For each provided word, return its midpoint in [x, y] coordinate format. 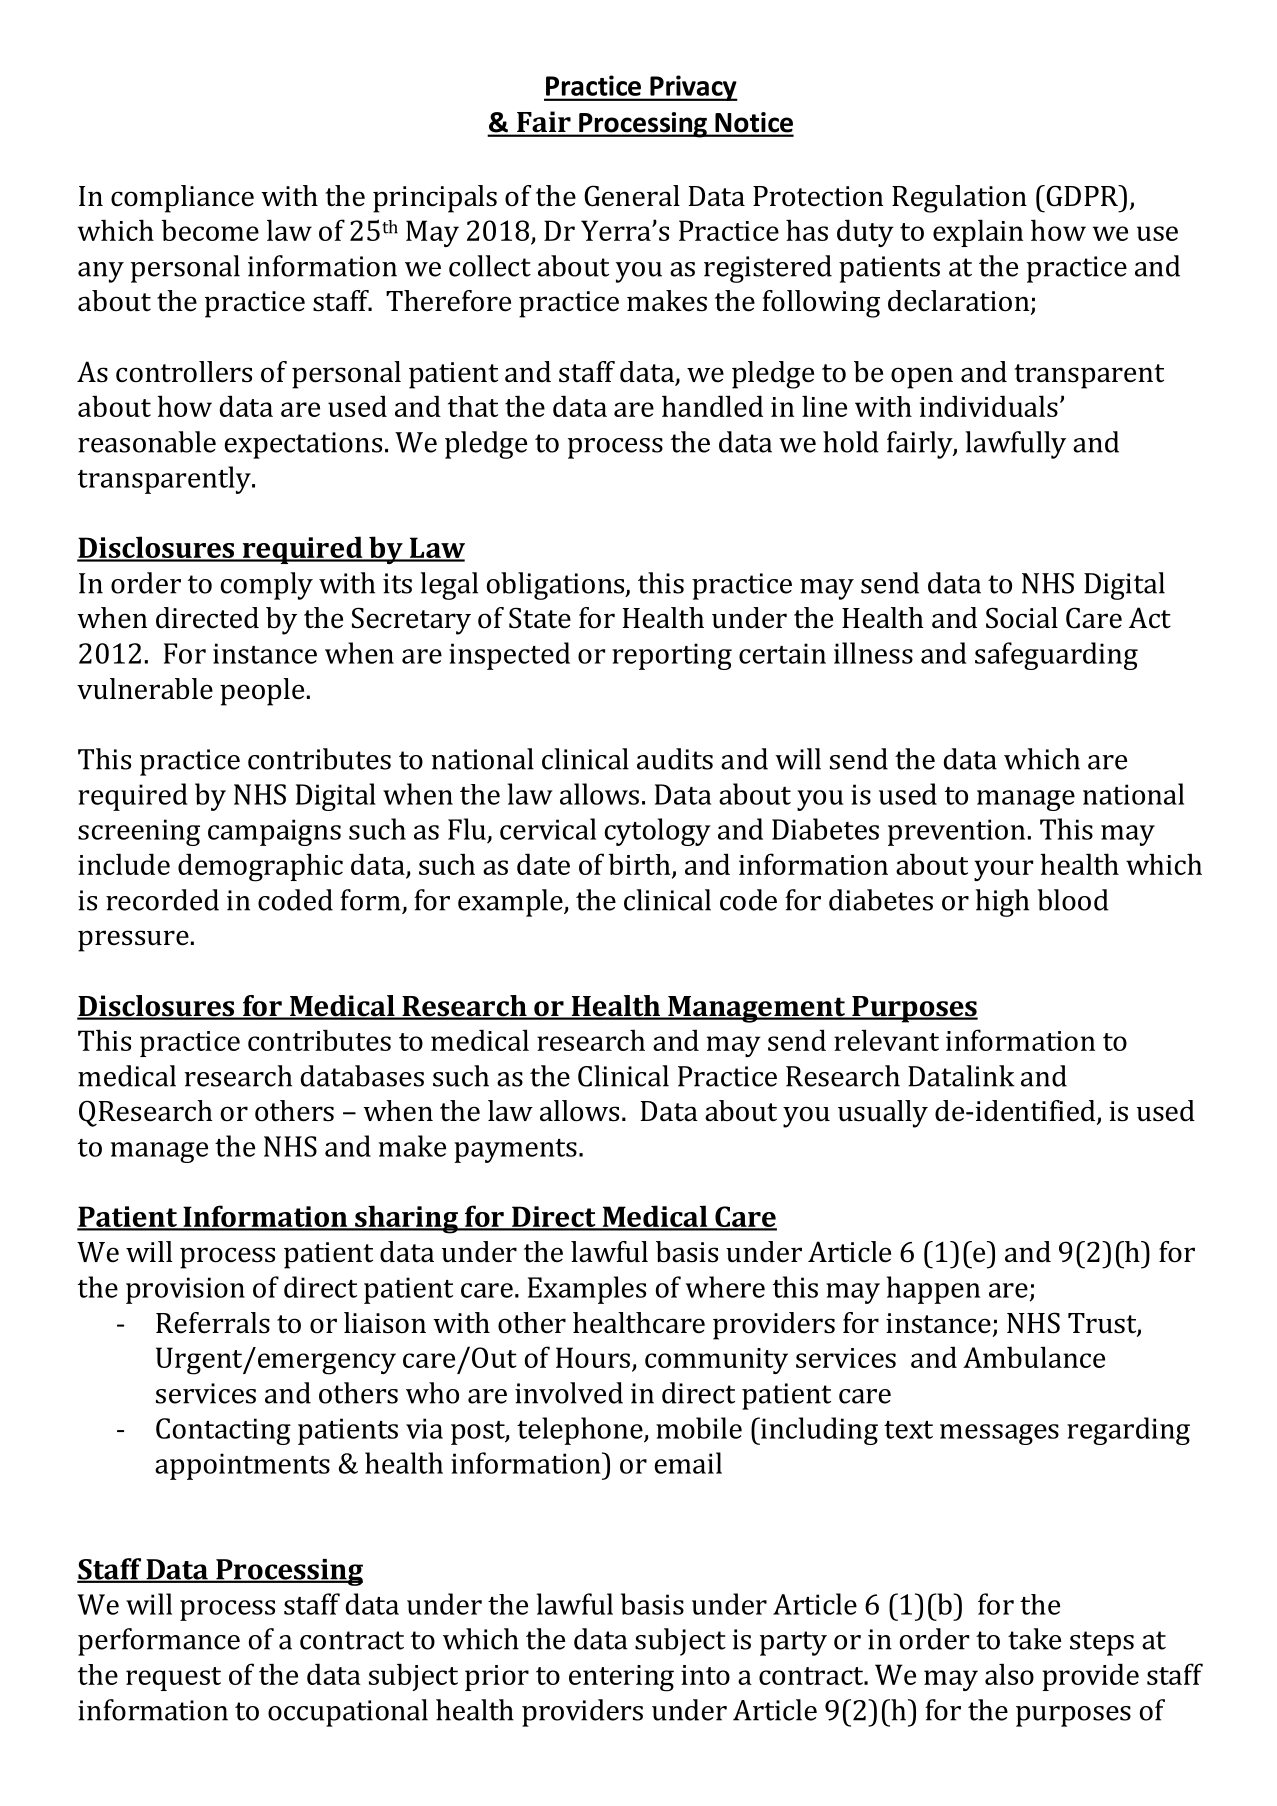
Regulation [959, 199]
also [1009, 1674]
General [632, 196]
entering [621, 1678]
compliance [182, 199]
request [173, 1679]
